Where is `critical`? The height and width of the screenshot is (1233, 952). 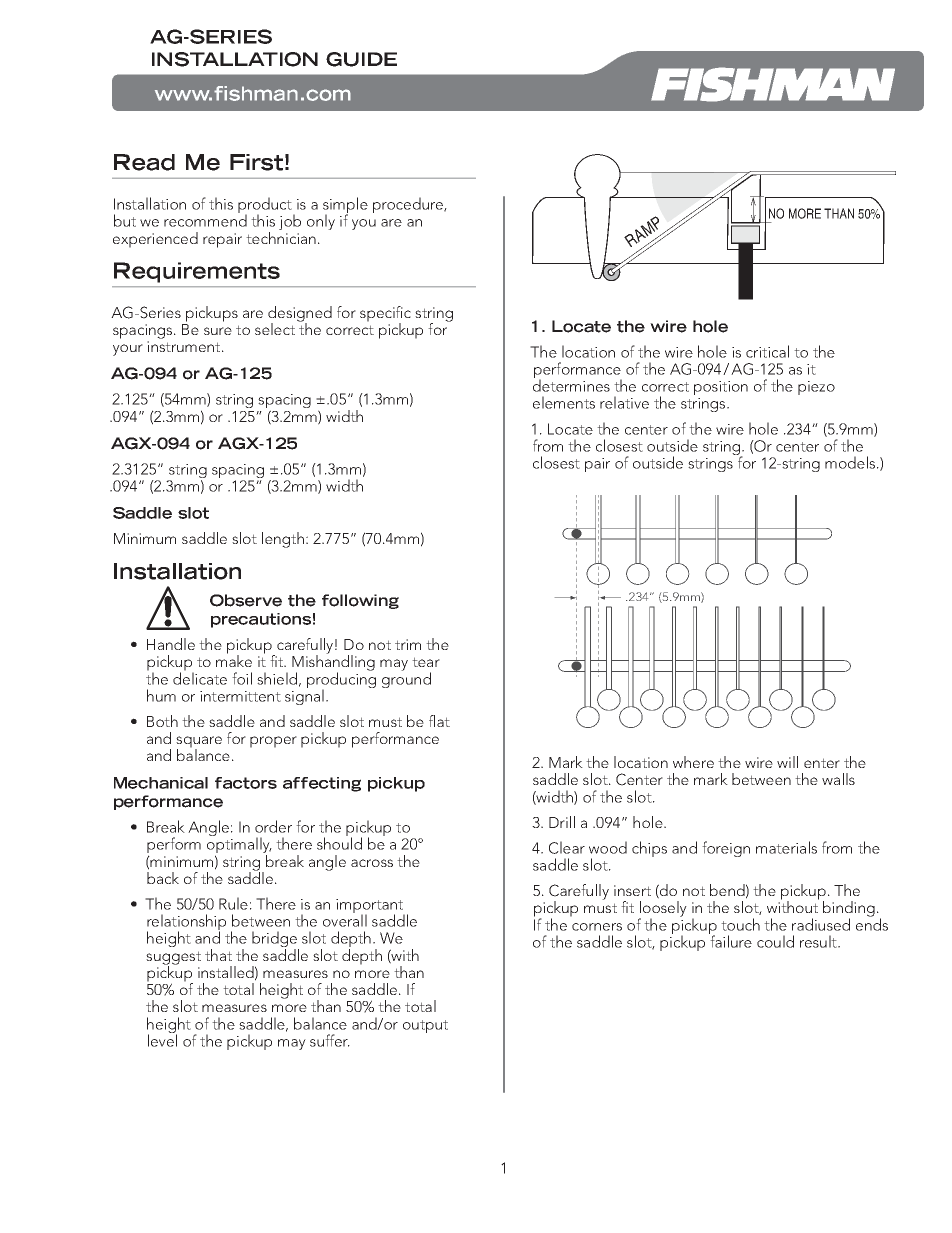 critical is located at coordinates (767, 351).
